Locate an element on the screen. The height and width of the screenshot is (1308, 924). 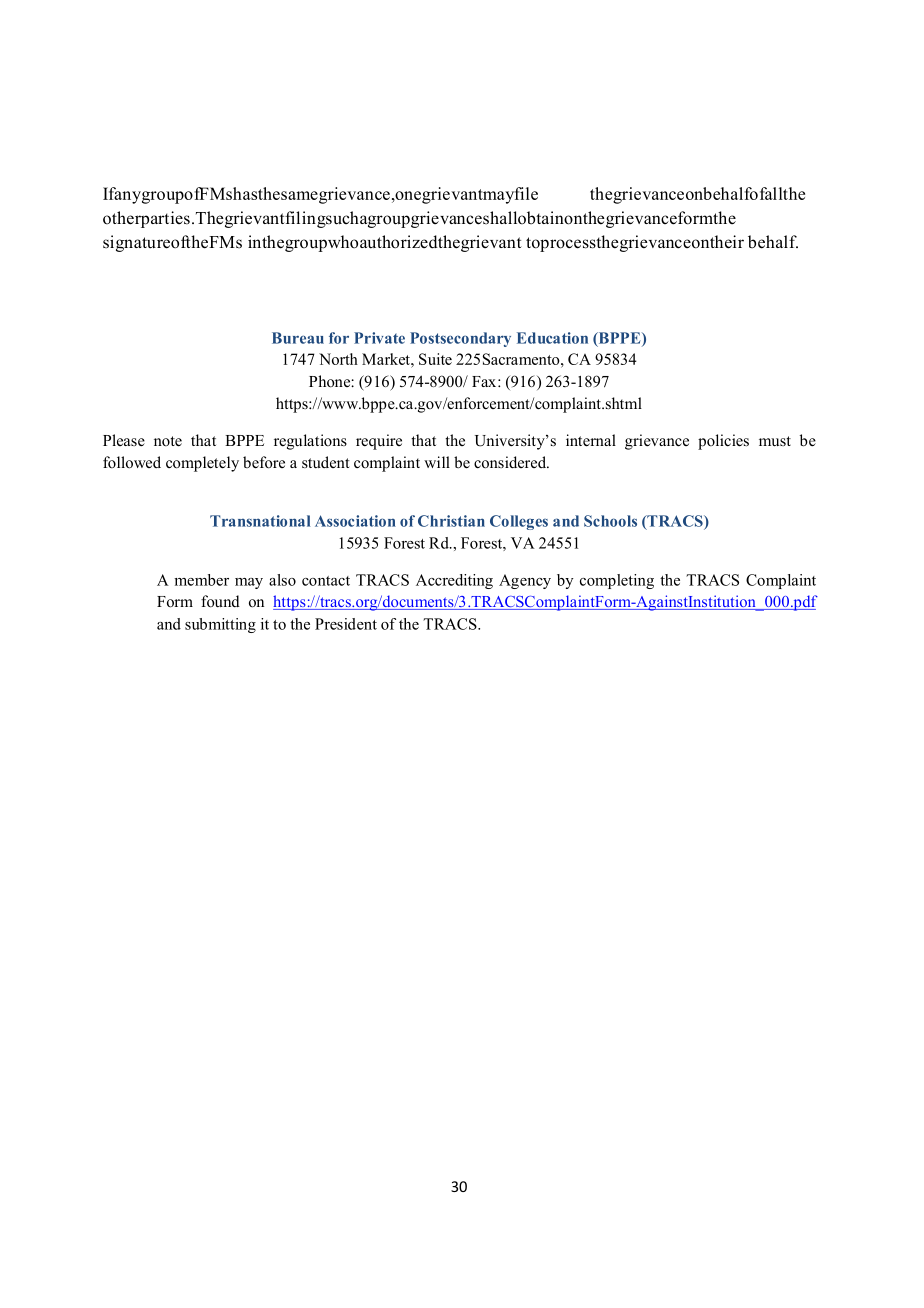
Bureau is located at coordinates (298, 338).
